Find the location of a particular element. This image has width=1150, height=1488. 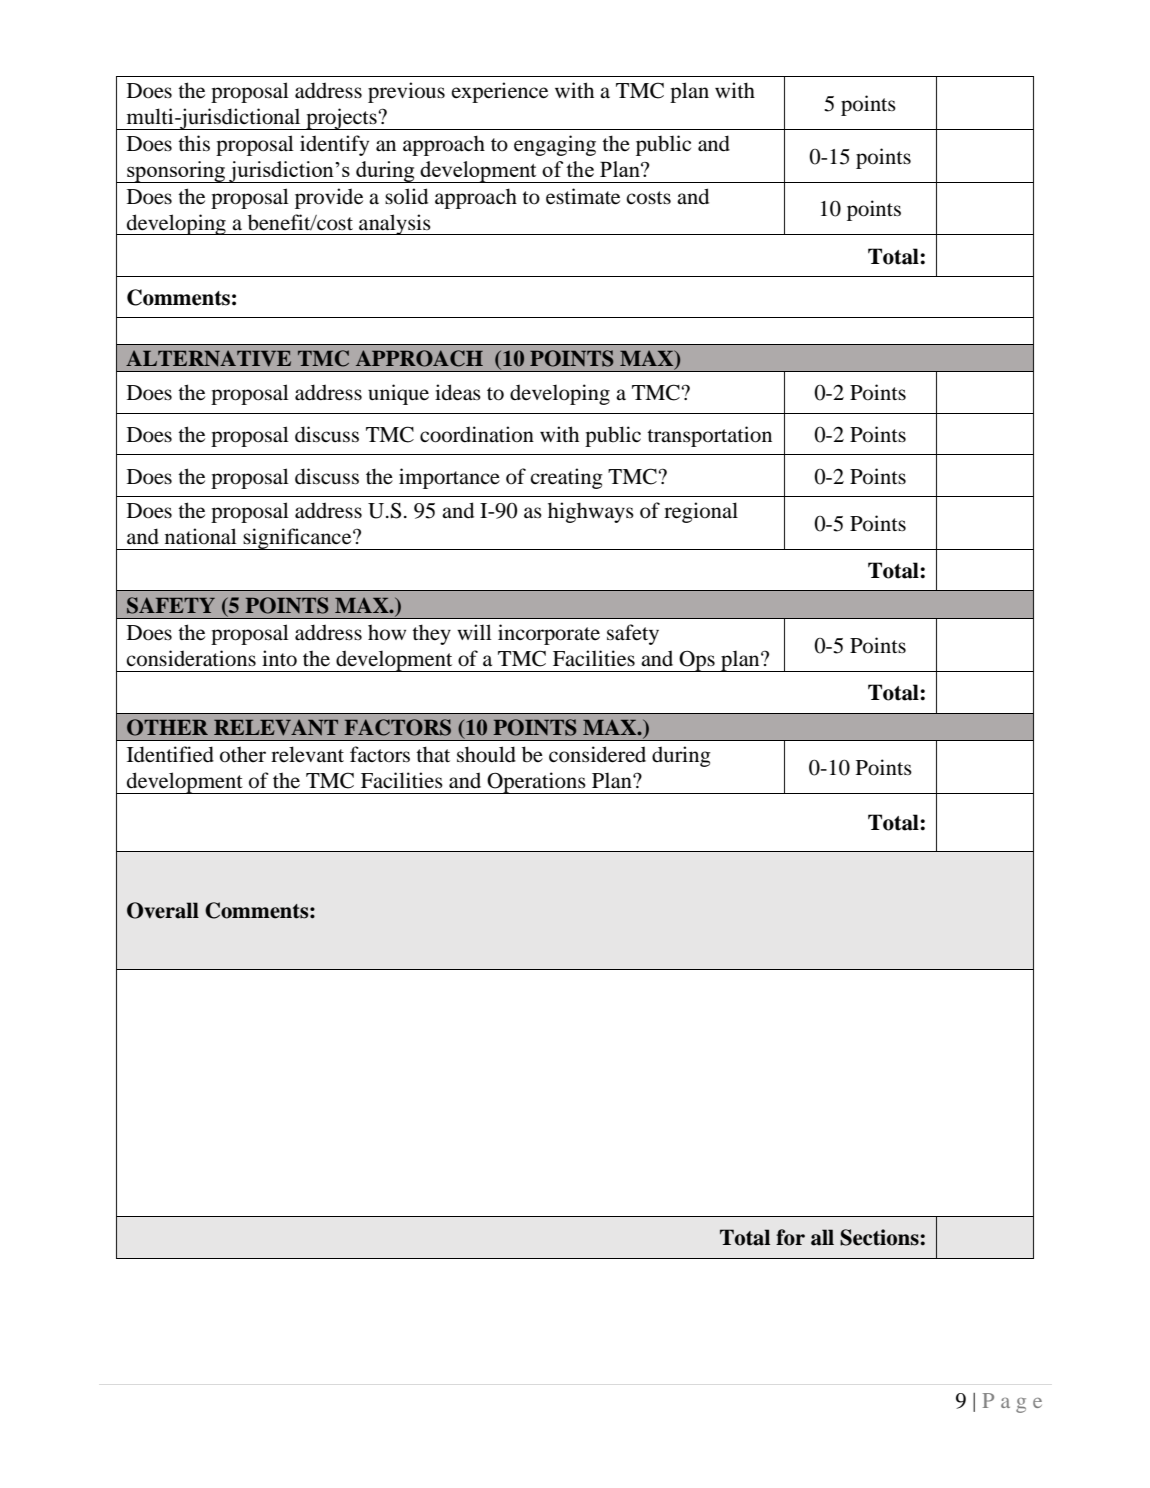

incorporate is located at coordinates (549, 634).
